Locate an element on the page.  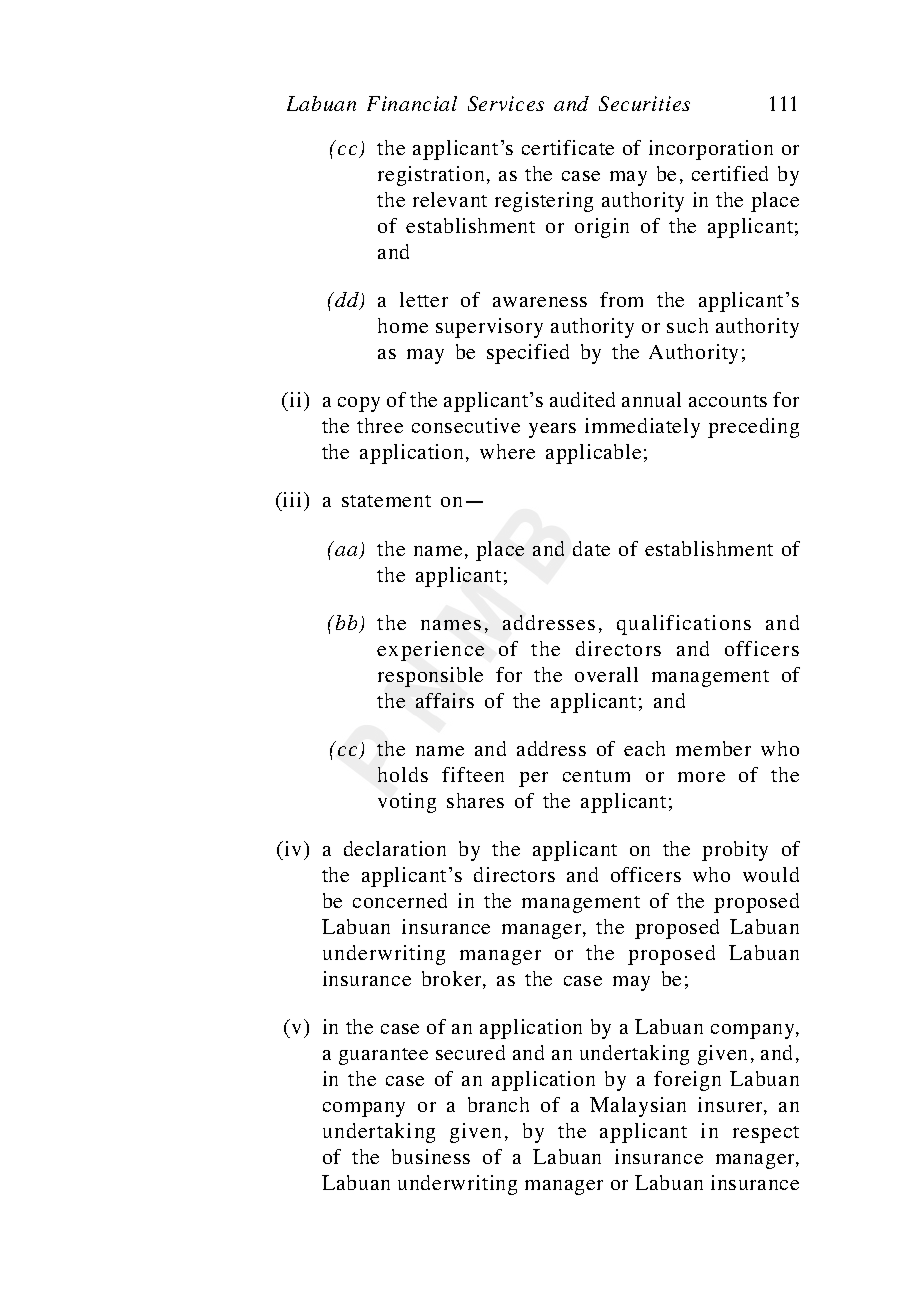
Financial is located at coordinates (412, 103).
